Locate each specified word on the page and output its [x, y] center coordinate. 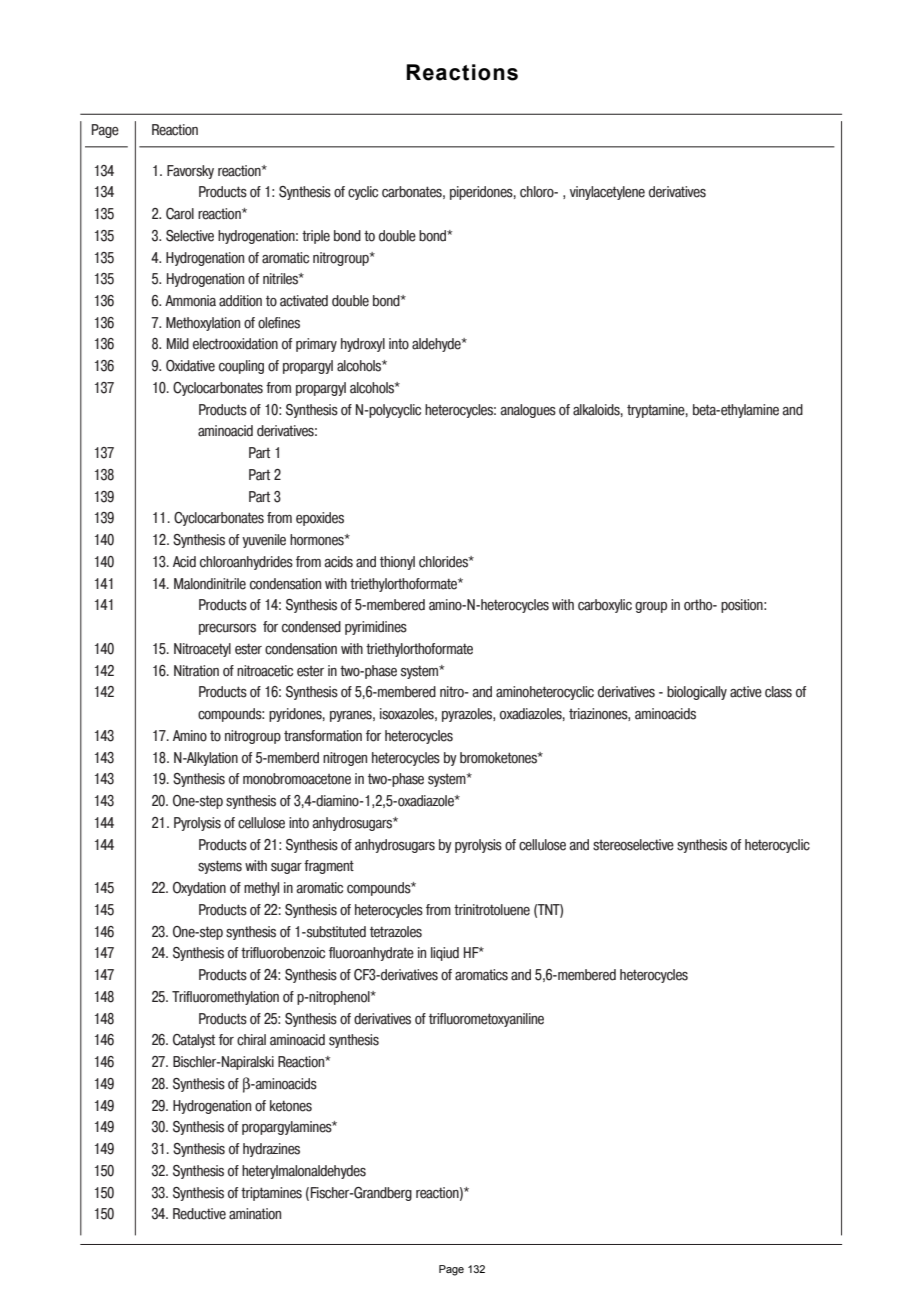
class [778, 692]
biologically [697, 693]
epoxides [320, 519]
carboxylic [605, 606]
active [746, 692]
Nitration [196, 671]
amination [255, 1214]
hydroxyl [363, 345]
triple [316, 237]
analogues [528, 411]
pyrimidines [376, 628]
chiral [251, 1040]
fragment [329, 867]
